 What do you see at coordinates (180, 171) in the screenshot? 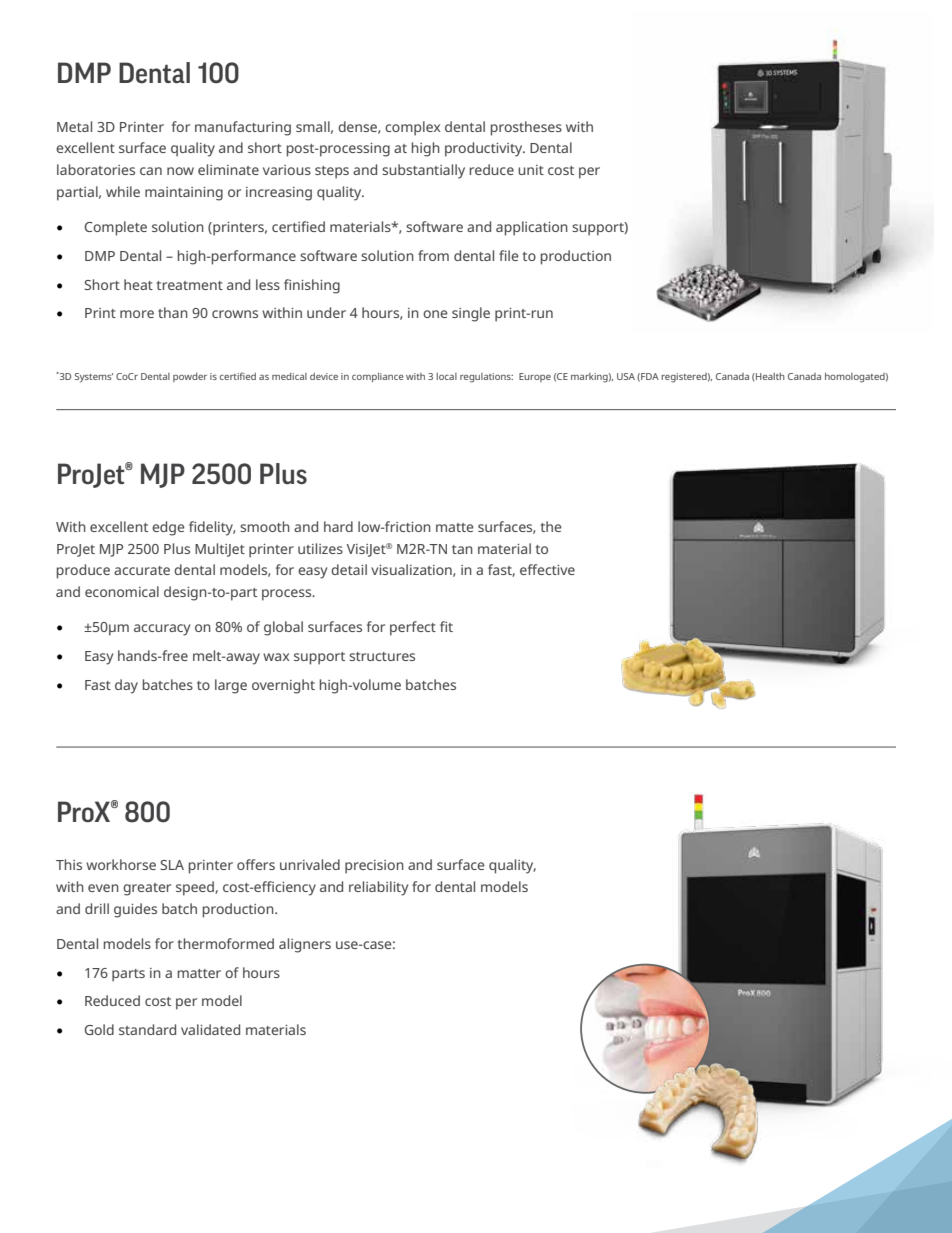
I see `now` at bounding box center [180, 171].
